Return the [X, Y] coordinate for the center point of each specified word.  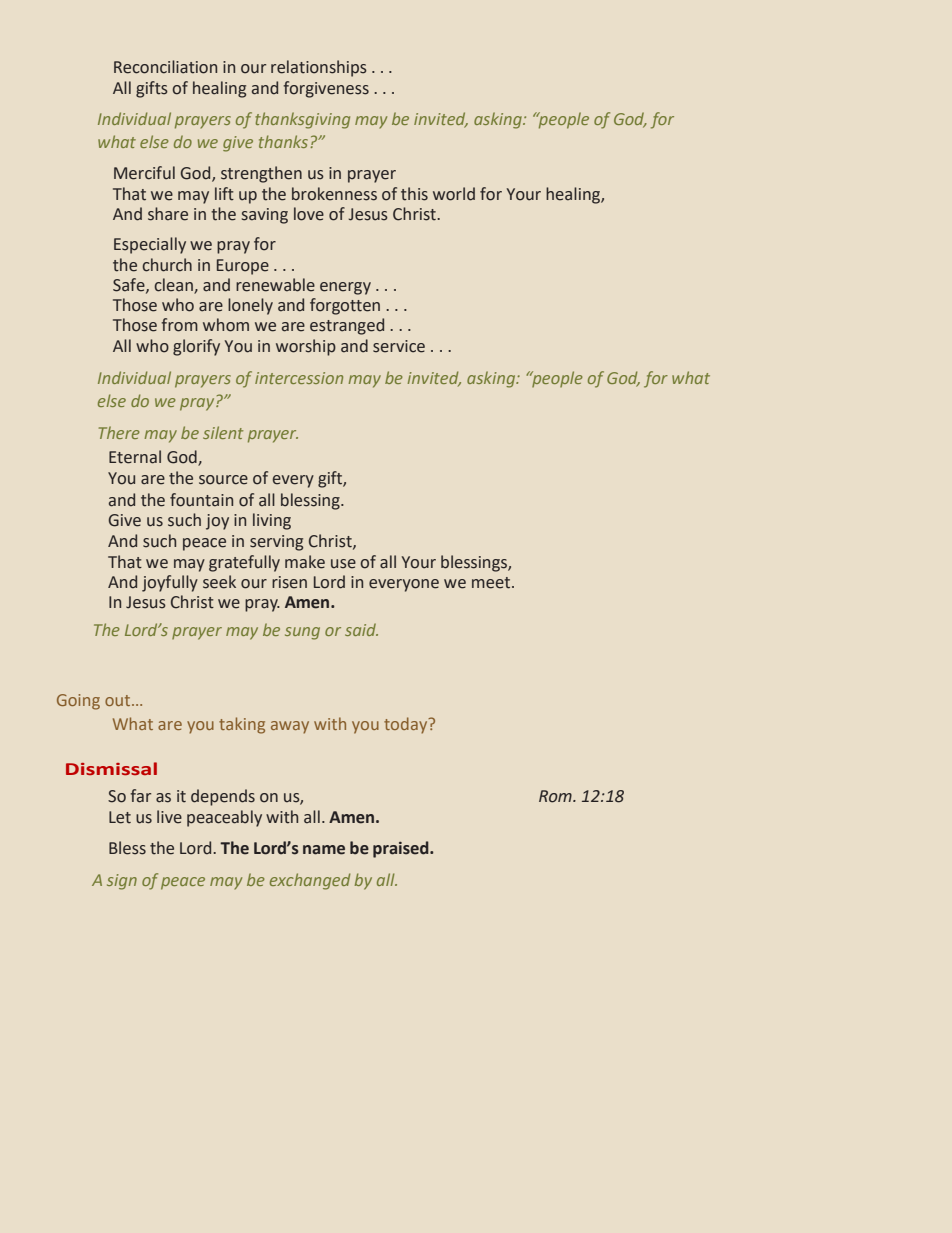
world [454, 194]
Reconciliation [165, 67]
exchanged [310, 881]
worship [306, 347]
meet [491, 583]
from [179, 325]
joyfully [170, 583]
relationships [319, 68]
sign [122, 882]
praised [402, 849]
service [399, 346]
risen [289, 582]
